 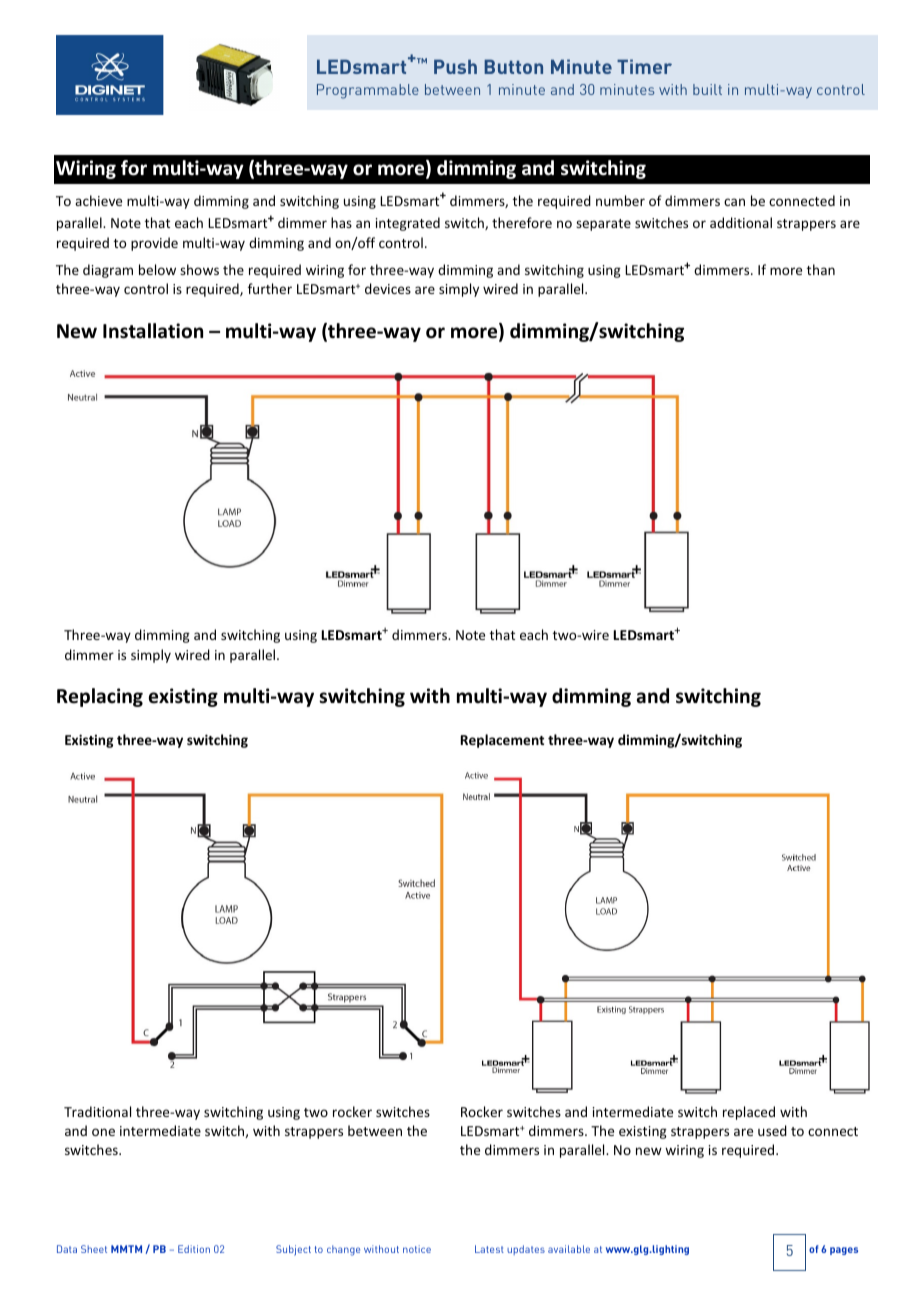 What do you see at coordinates (502, 741) in the document?
I see `Replacement` at bounding box center [502, 741].
